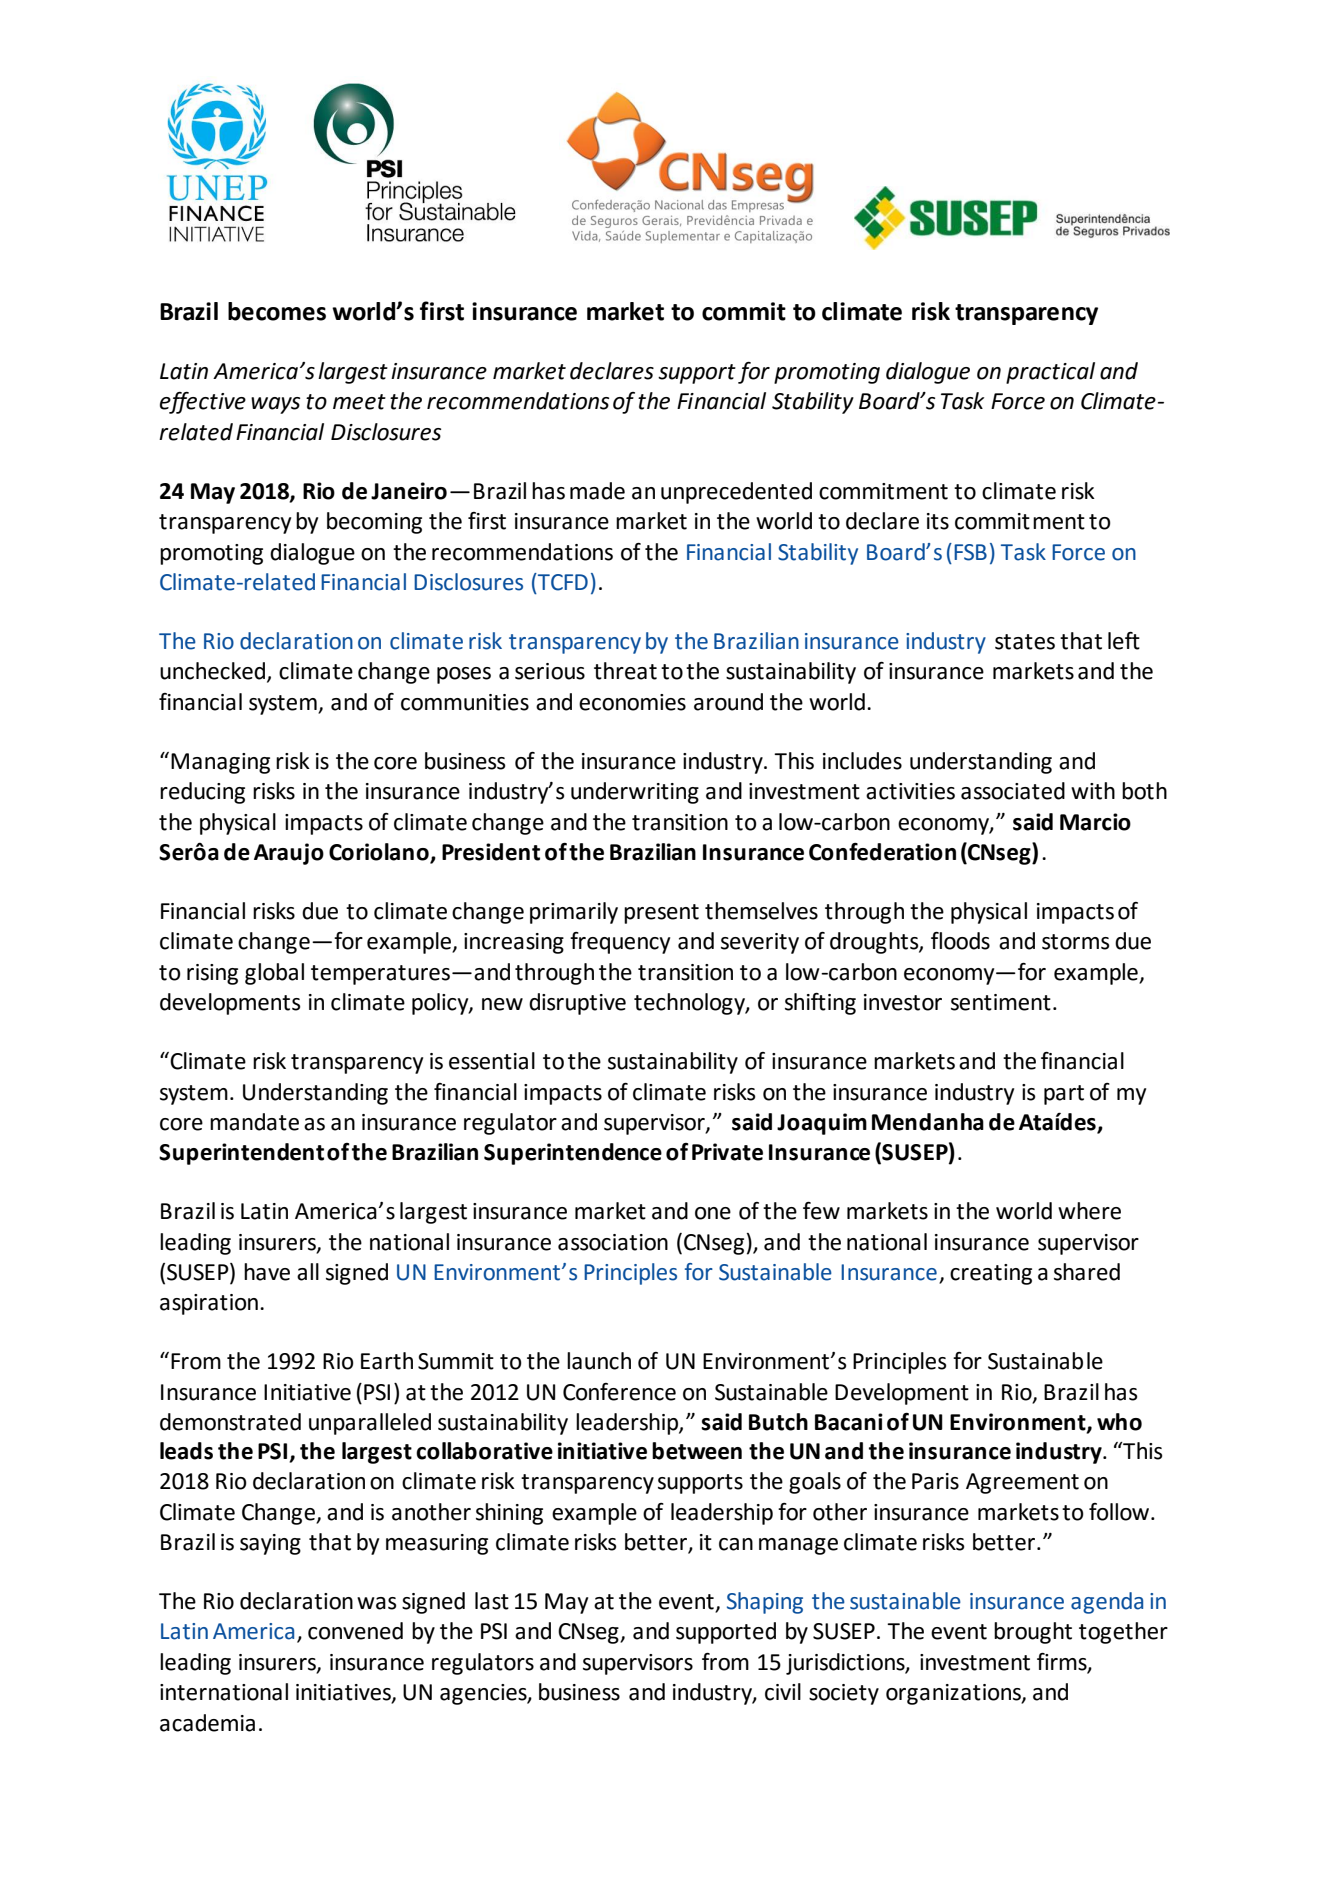  Describe the element at coordinates (1001, 1002) in the document. I see `sentiment` at that location.
